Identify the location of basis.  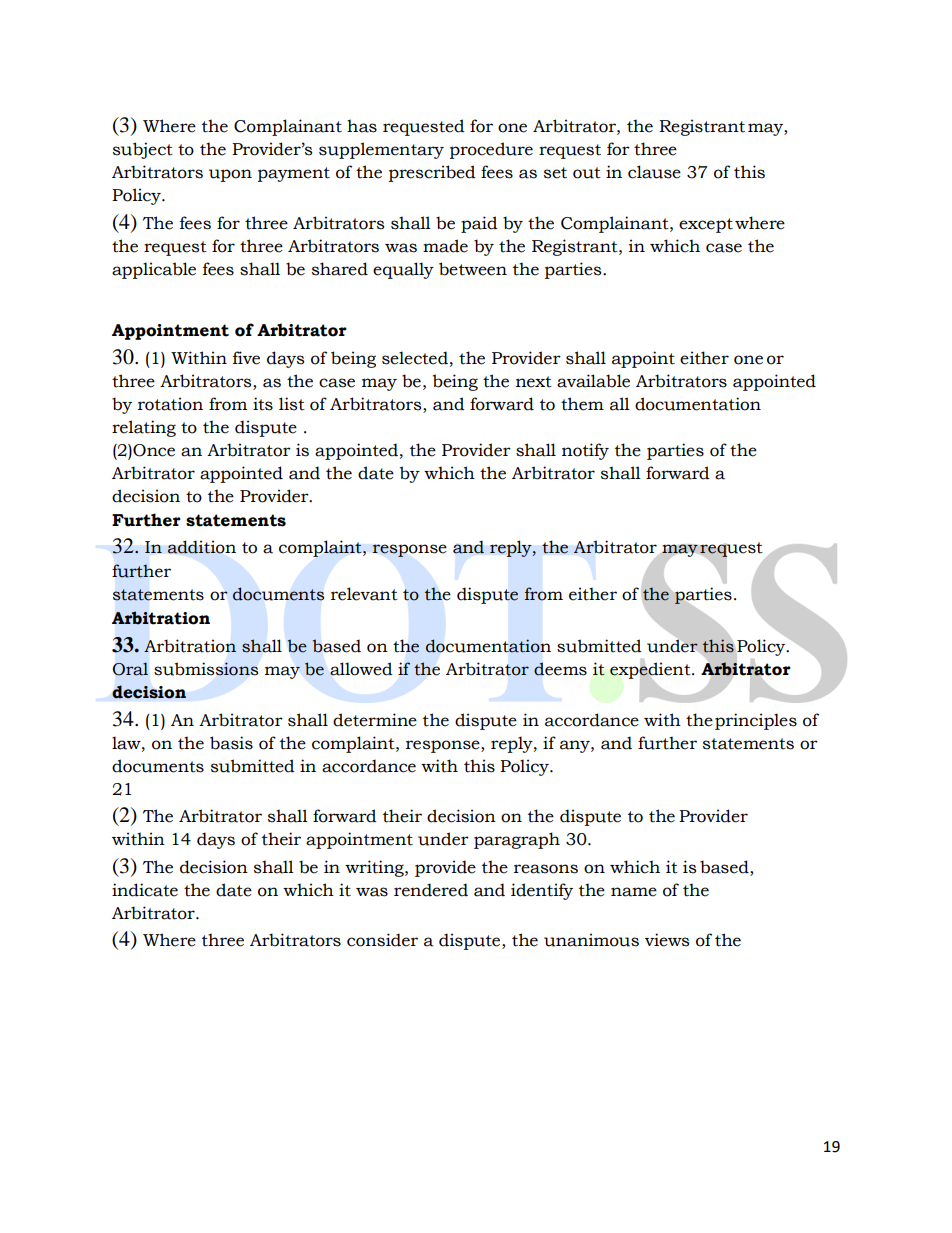
(231, 743).
